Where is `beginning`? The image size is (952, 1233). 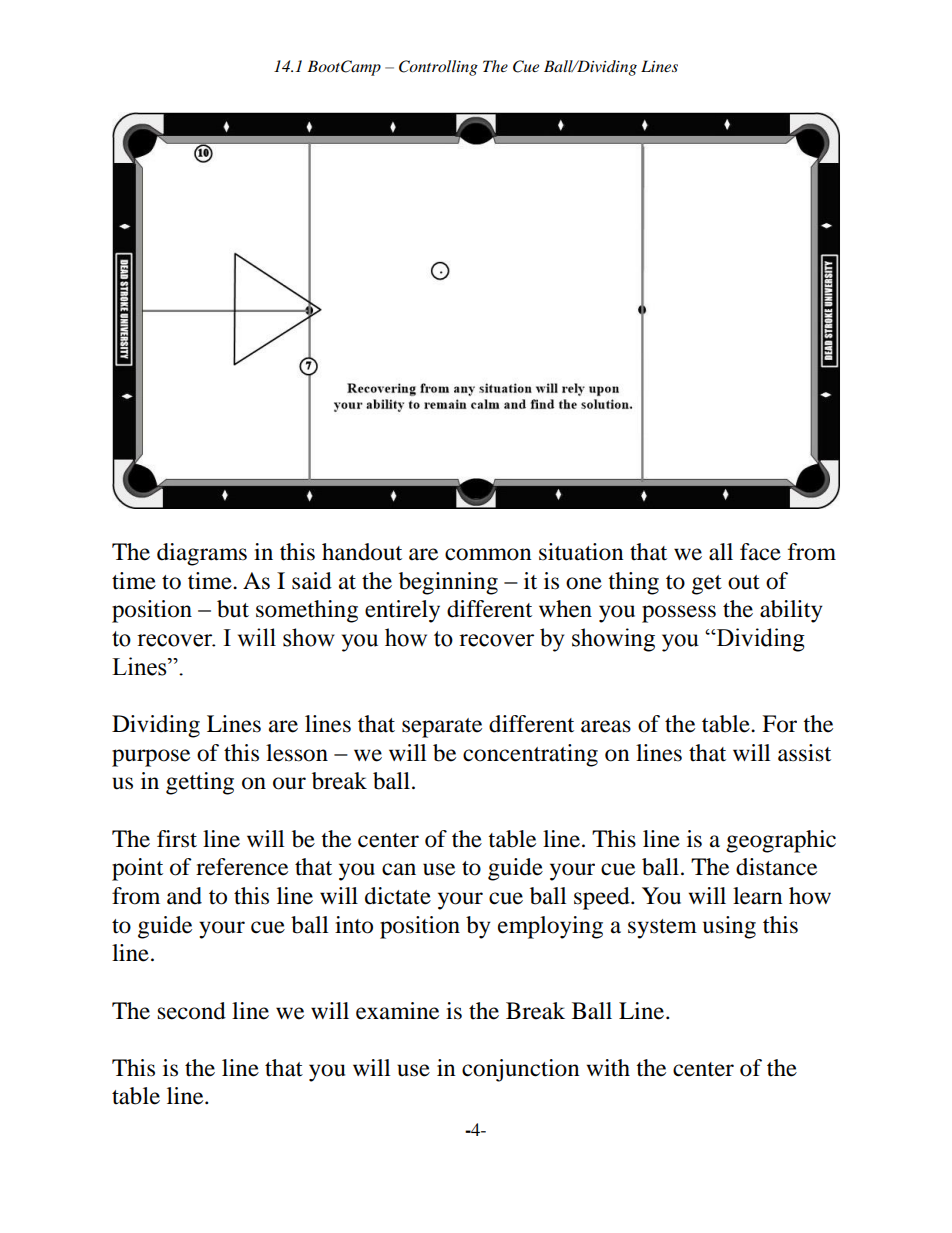 beginning is located at coordinates (448, 583).
